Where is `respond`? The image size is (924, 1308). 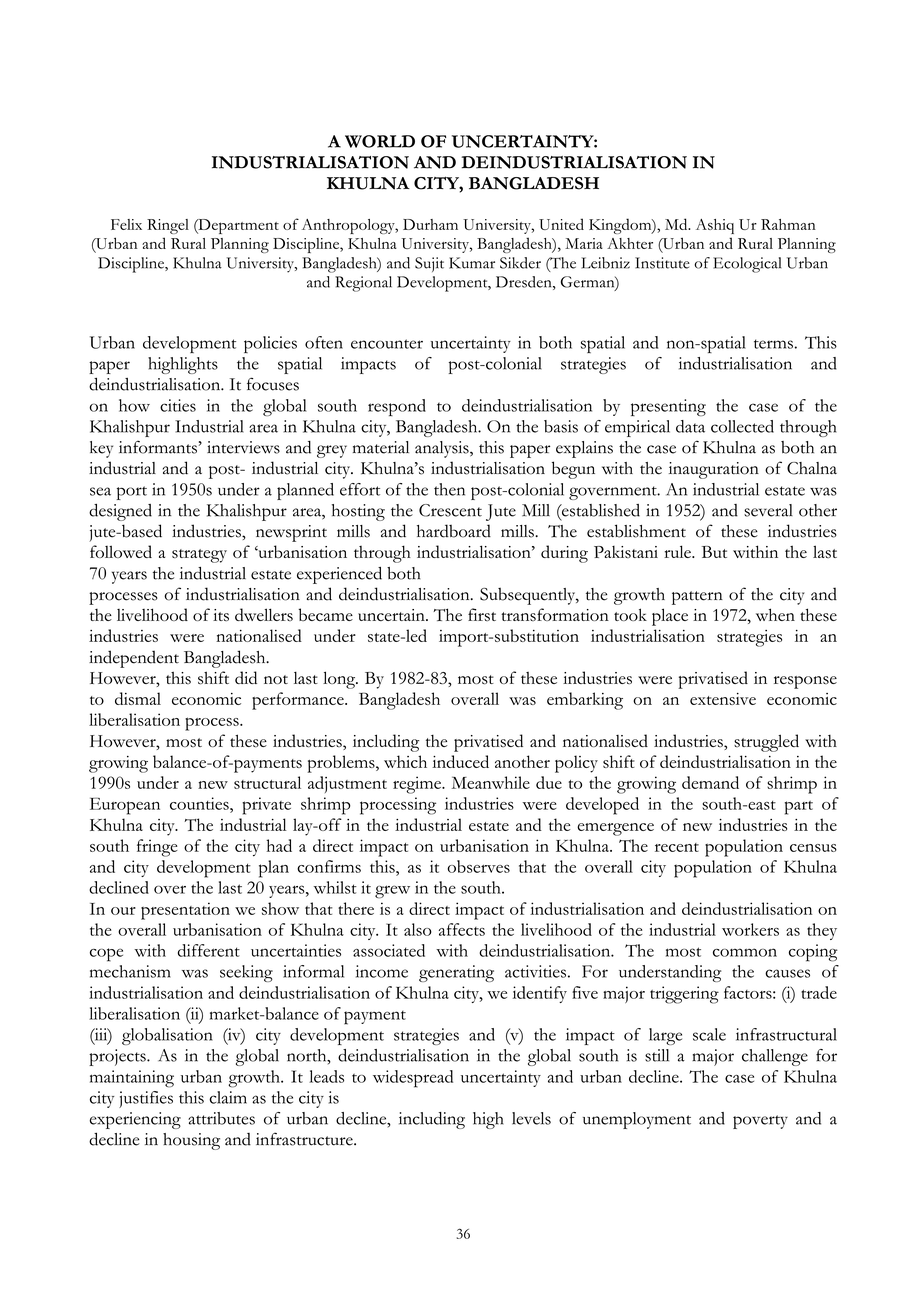 respond is located at coordinates (397, 407).
